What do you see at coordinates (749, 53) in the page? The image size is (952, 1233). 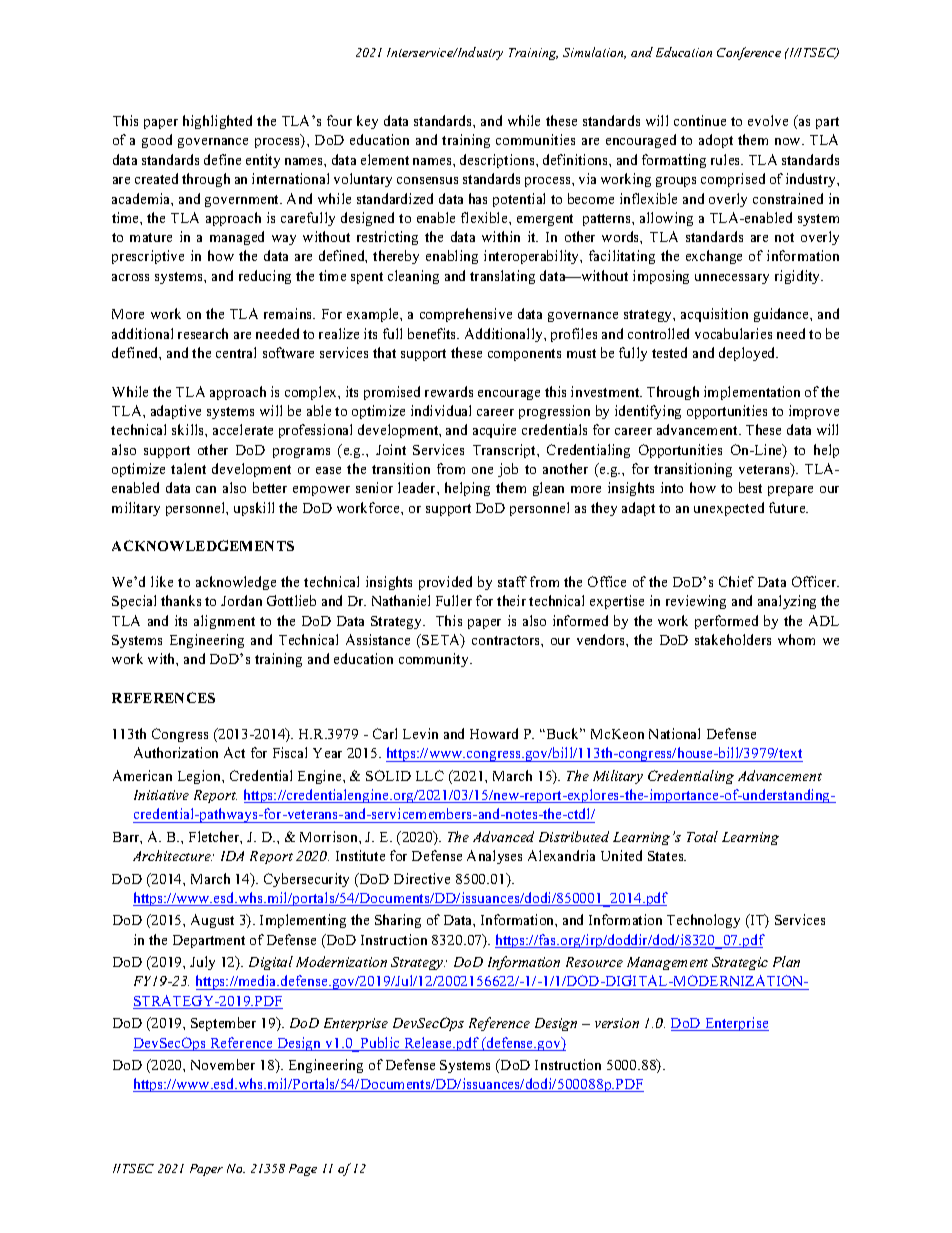 I see `Conference` at bounding box center [749, 53].
